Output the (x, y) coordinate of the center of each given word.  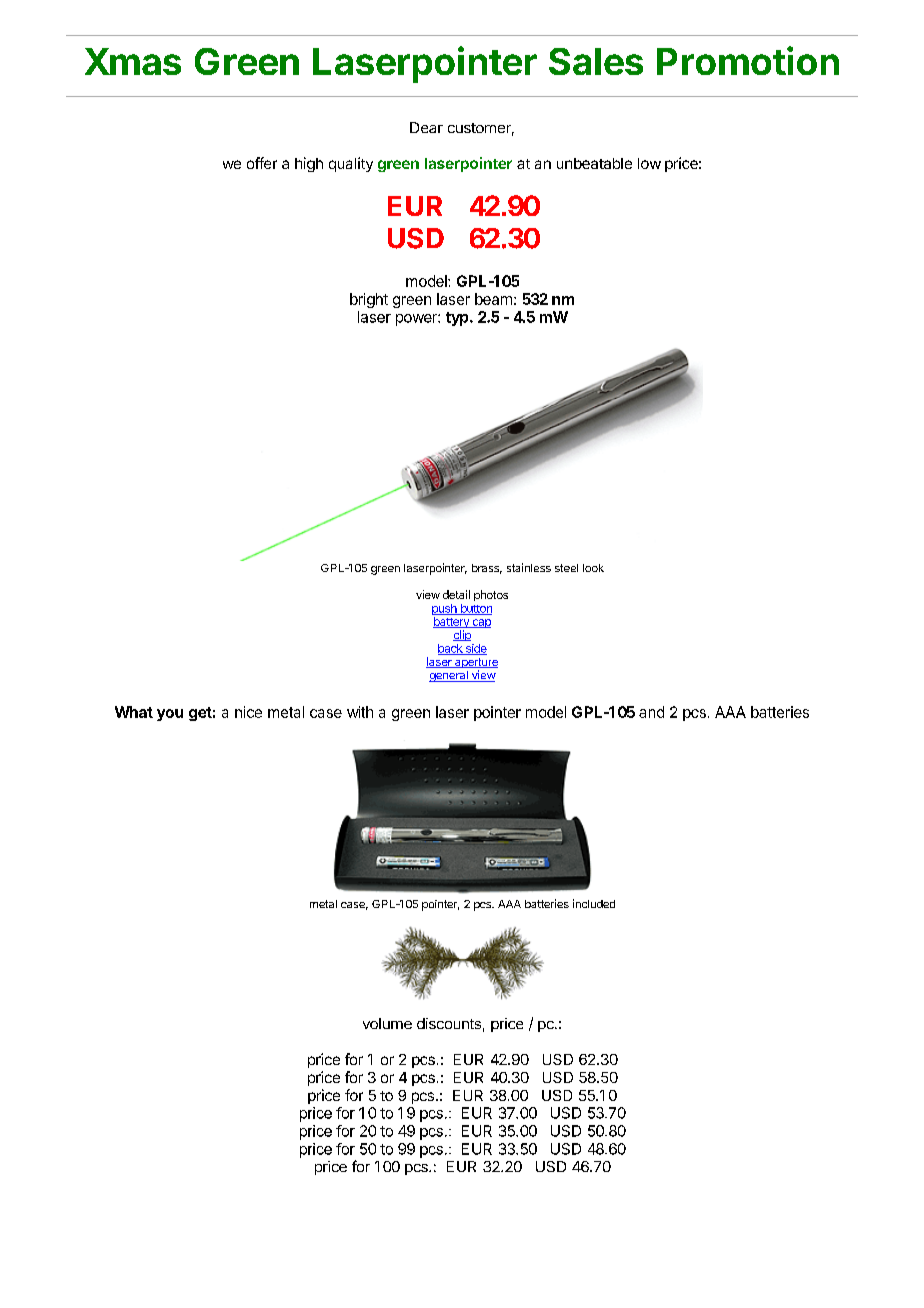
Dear (426, 127)
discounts (449, 1023)
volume (387, 1023)
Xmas (133, 61)
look (593, 568)
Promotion (748, 60)
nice (248, 712)
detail (456, 594)
